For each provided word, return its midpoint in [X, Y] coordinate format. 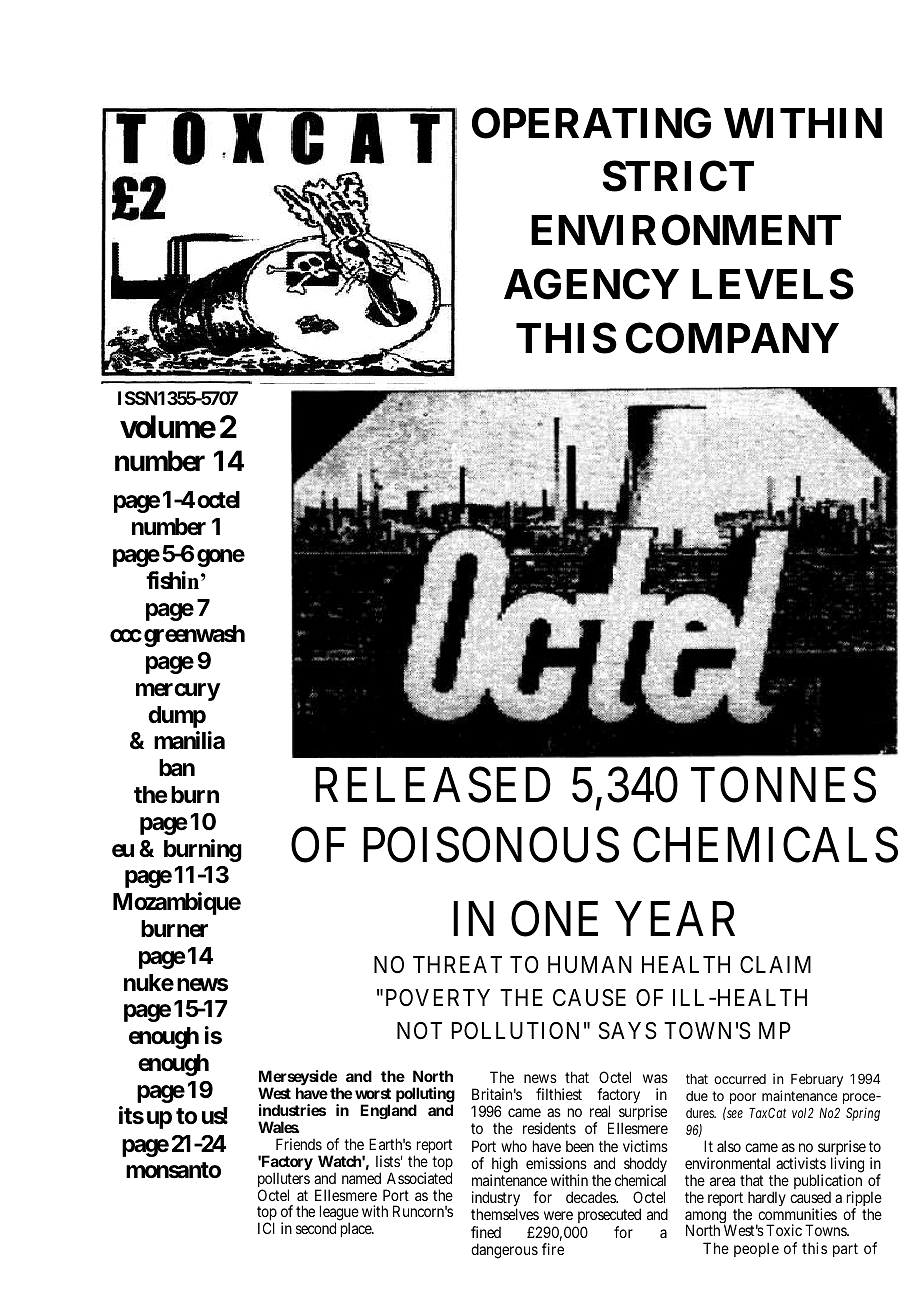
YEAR [675, 918]
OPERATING [591, 123]
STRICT [678, 176]
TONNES [783, 785]
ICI [266, 1228]
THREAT [457, 964]
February [817, 1080]
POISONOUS [491, 845]
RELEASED [433, 785]
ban [177, 768]
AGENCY [591, 284]
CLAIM [775, 964]
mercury [178, 692]
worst [373, 1093]
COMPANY [732, 338]
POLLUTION [515, 1031]
